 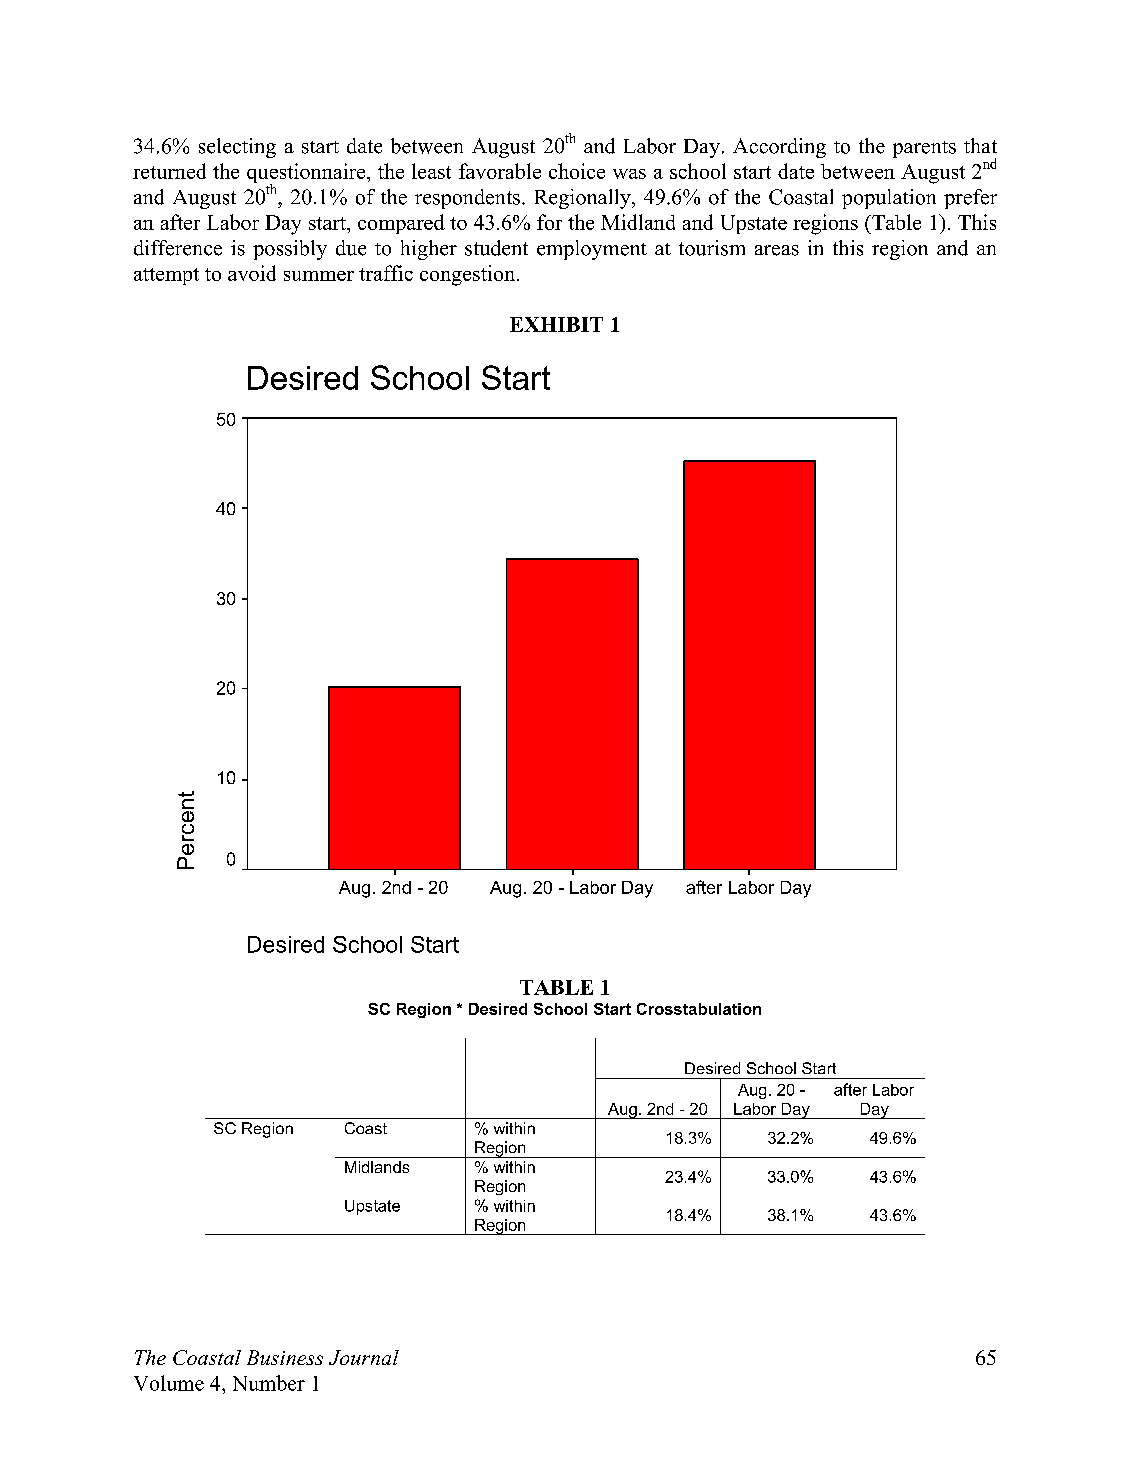 What do you see at coordinates (364, 1357) in the document?
I see `Journal` at bounding box center [364, 1357].
